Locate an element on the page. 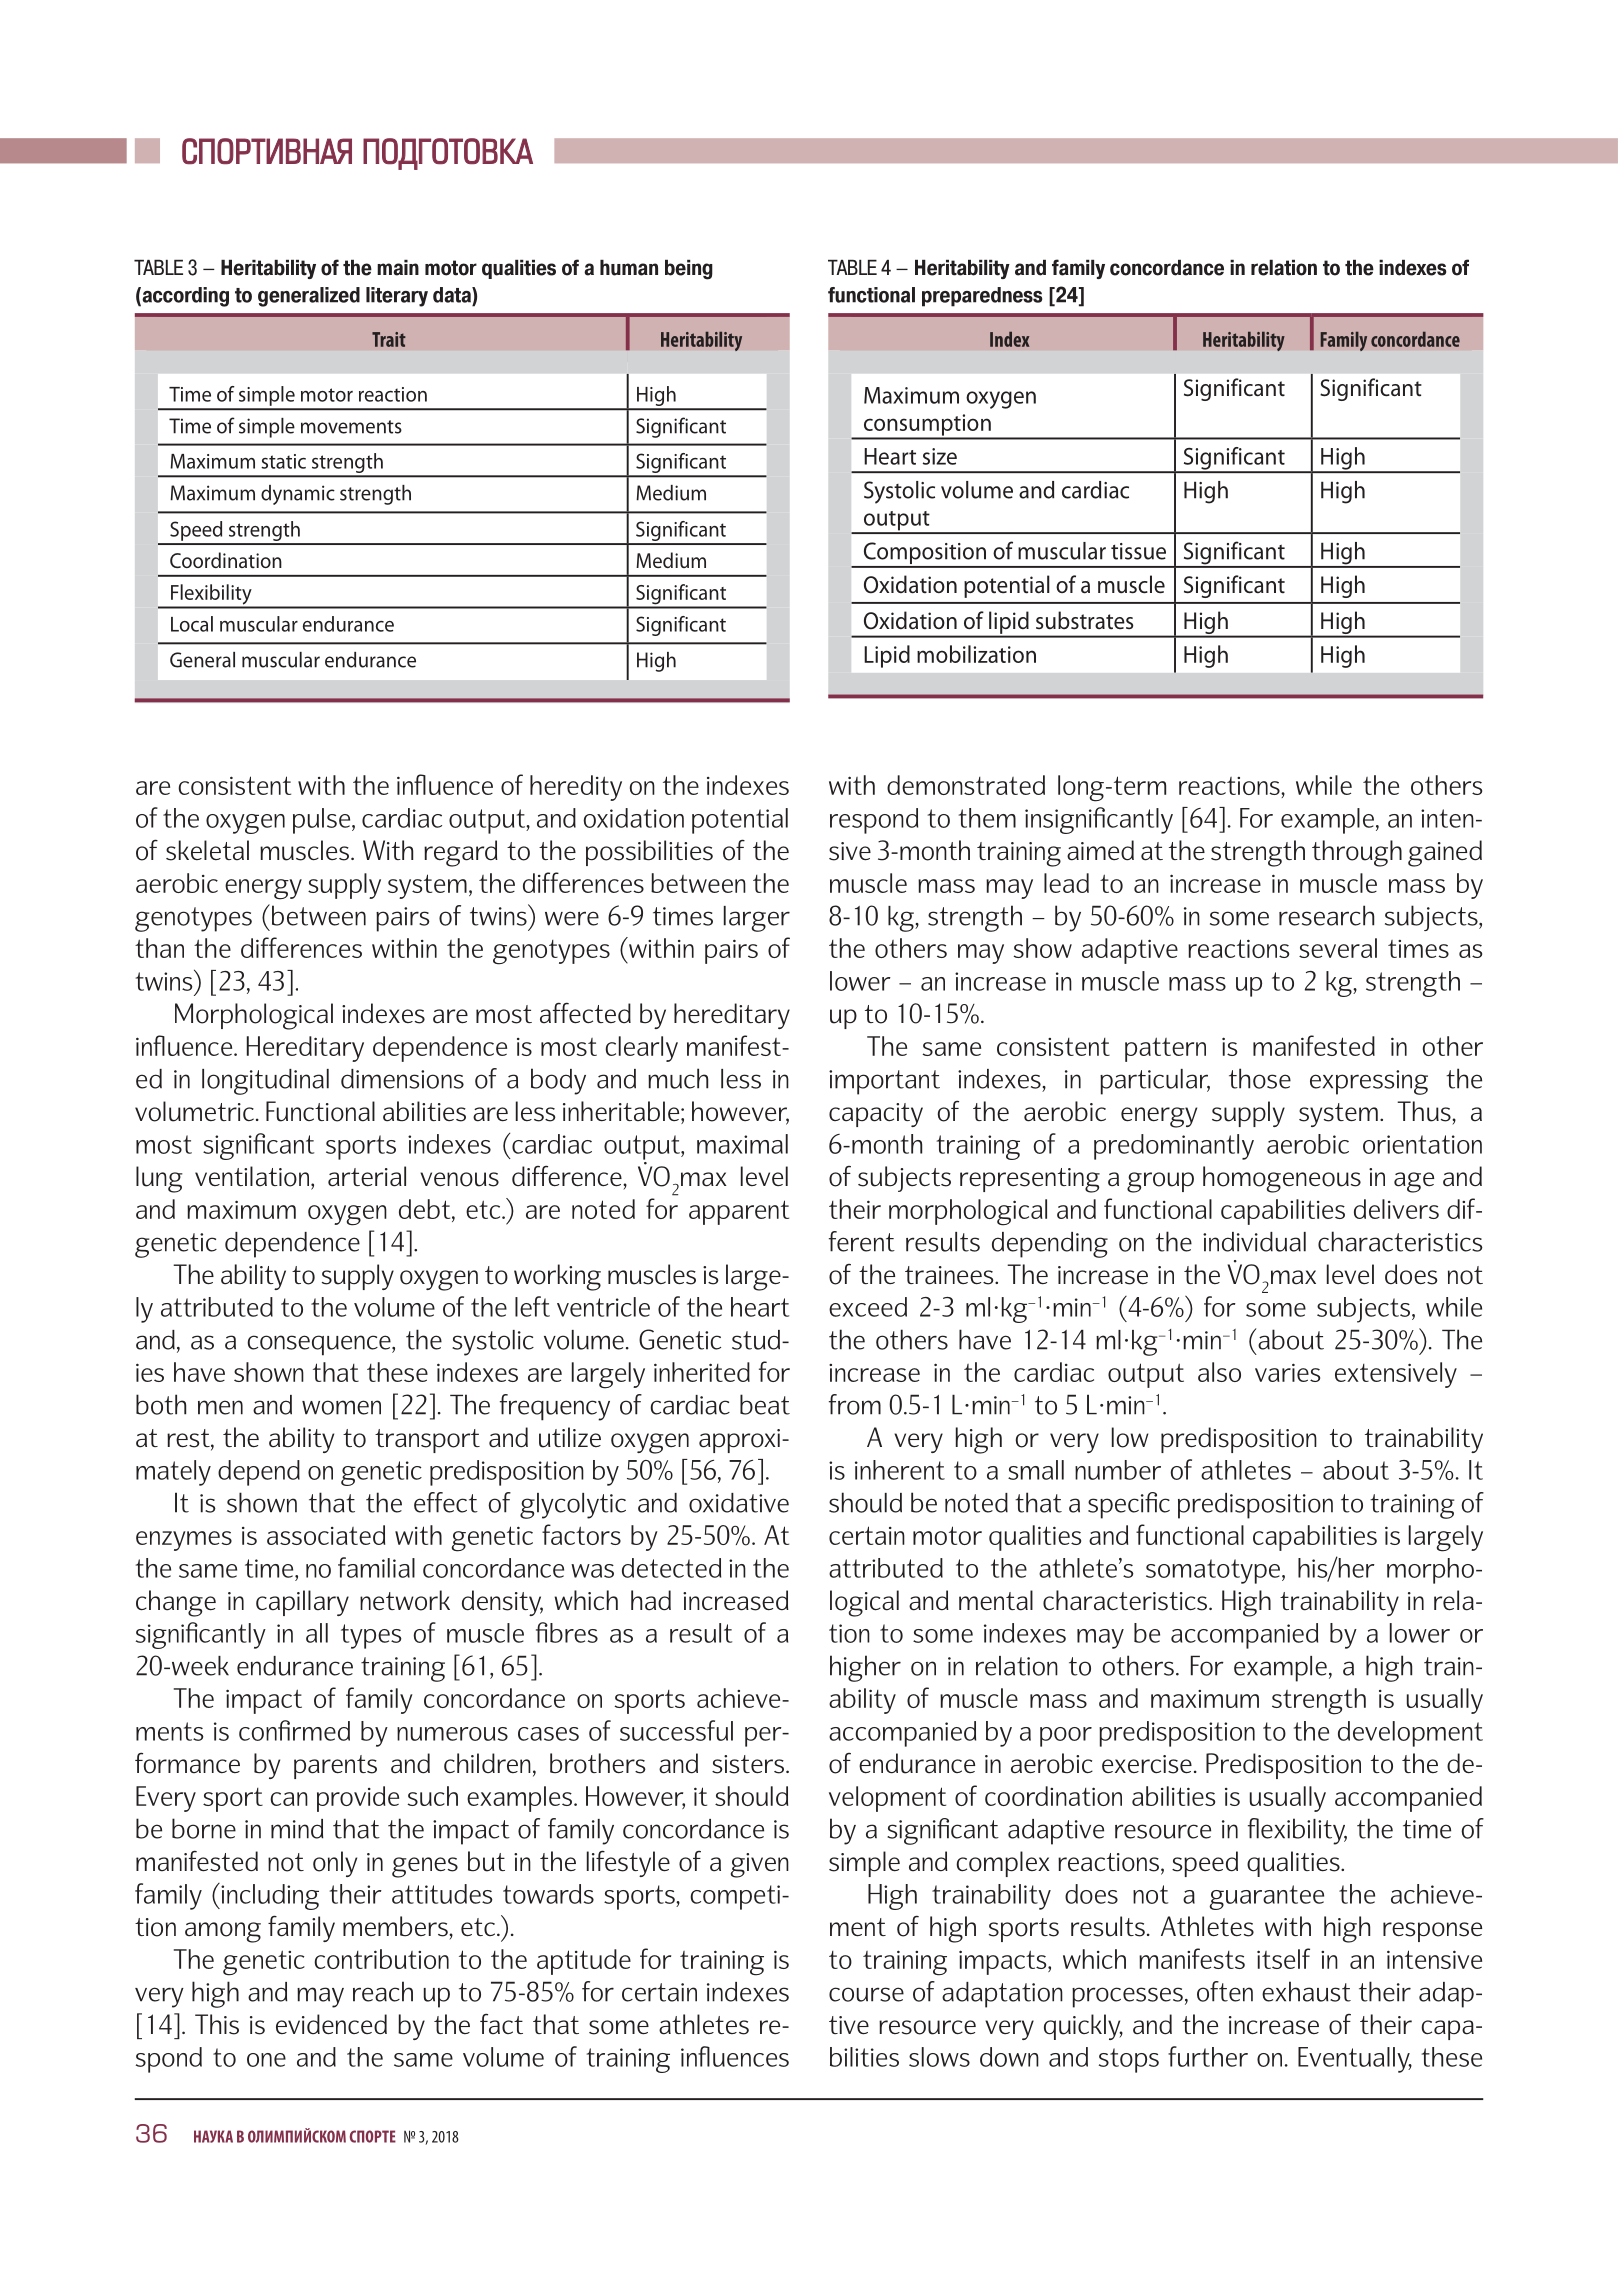 This image has width=1618, height=2288. course is located at coordinates (866, 1994).
